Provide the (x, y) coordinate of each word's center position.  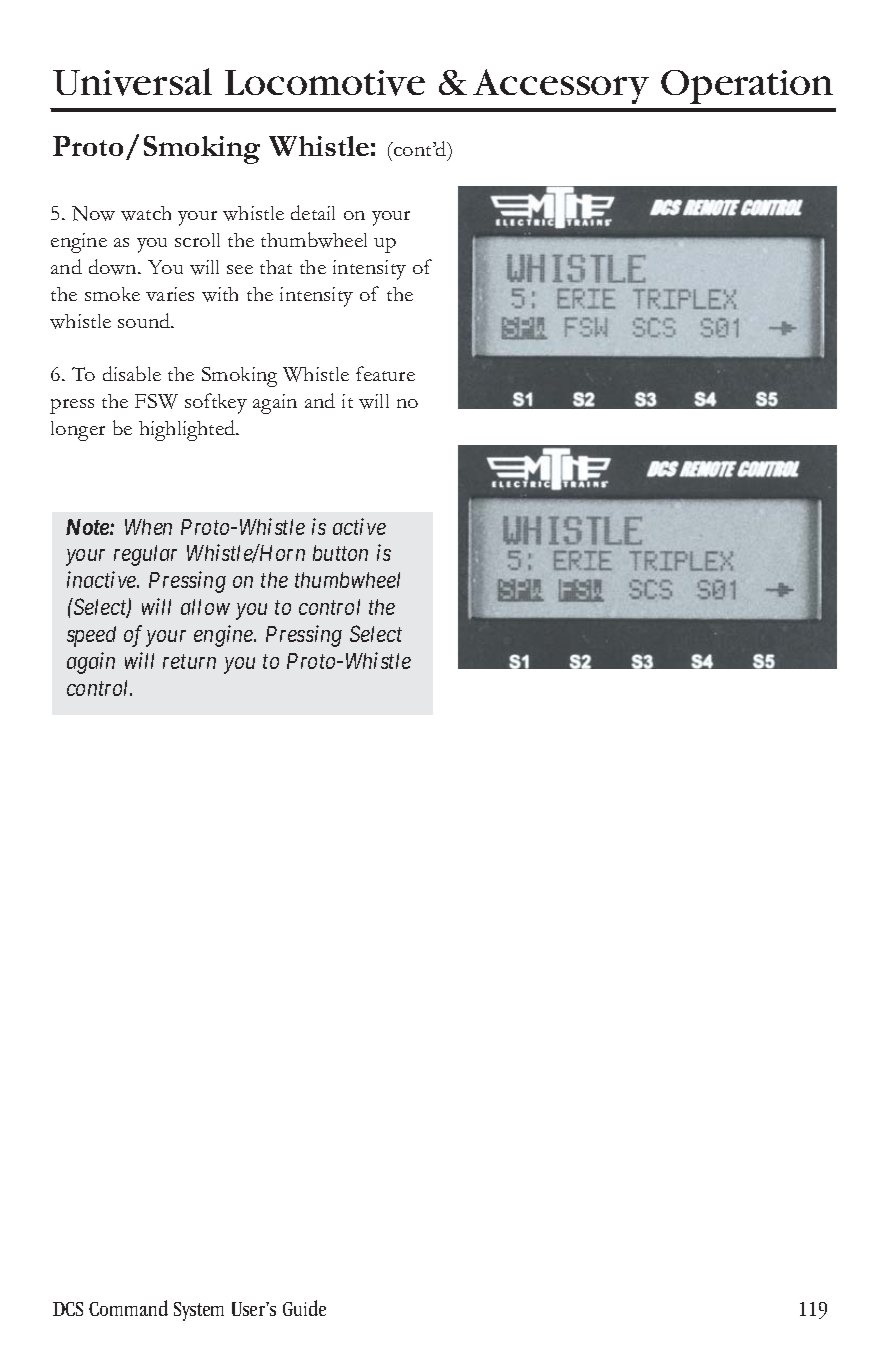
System (199, 1311)
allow (205, 607)
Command (128, 1308)
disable (132, 373)
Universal (132, 82)
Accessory (561, 86)
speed (91, 636)
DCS (68, 1309)
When (148, 527)
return (189, 662)
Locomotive (325, 83)
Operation (747, 87)
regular (145, 555)
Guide (304, 1308)
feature (385, 373)
